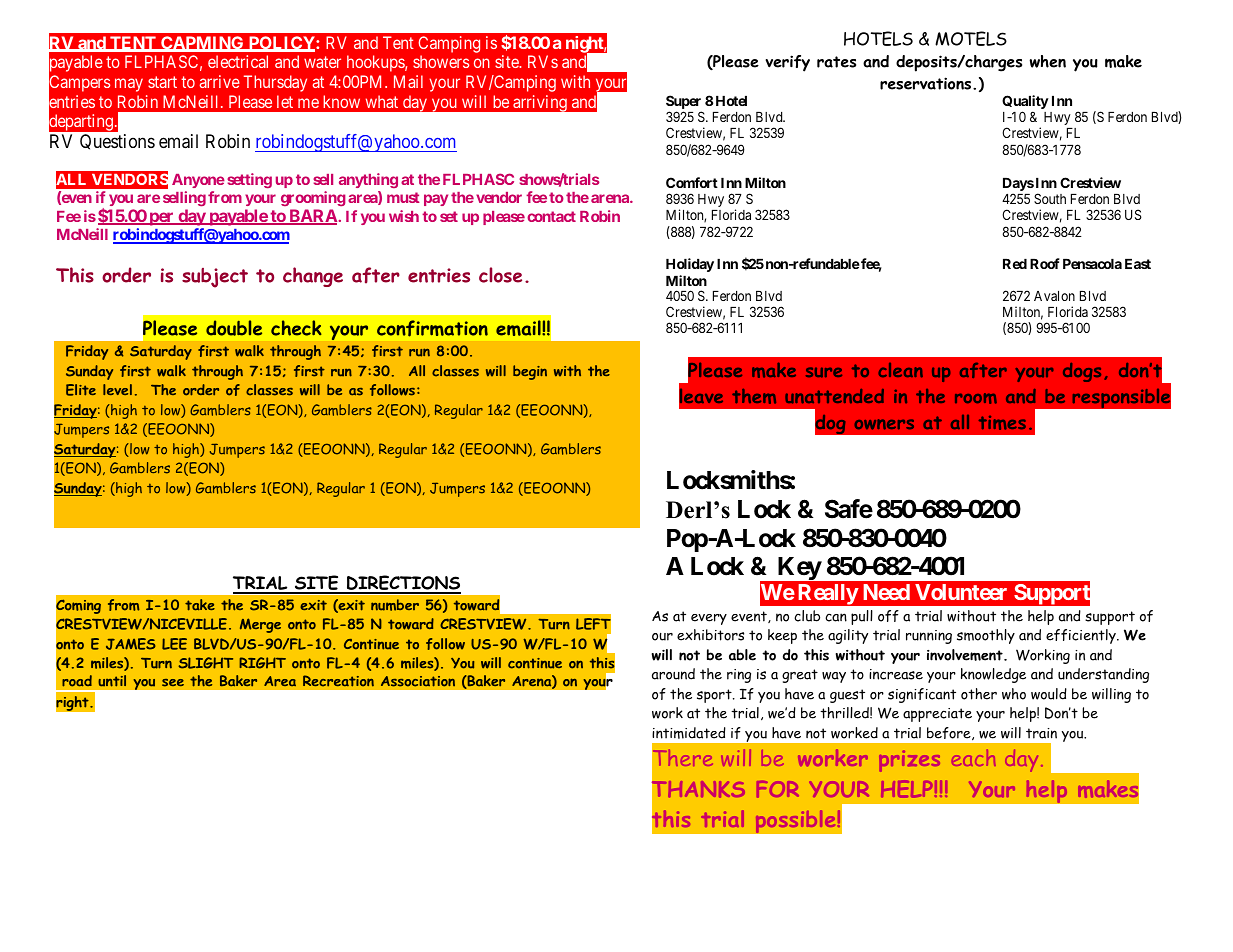  I want to click on take, so click(200, 605).
